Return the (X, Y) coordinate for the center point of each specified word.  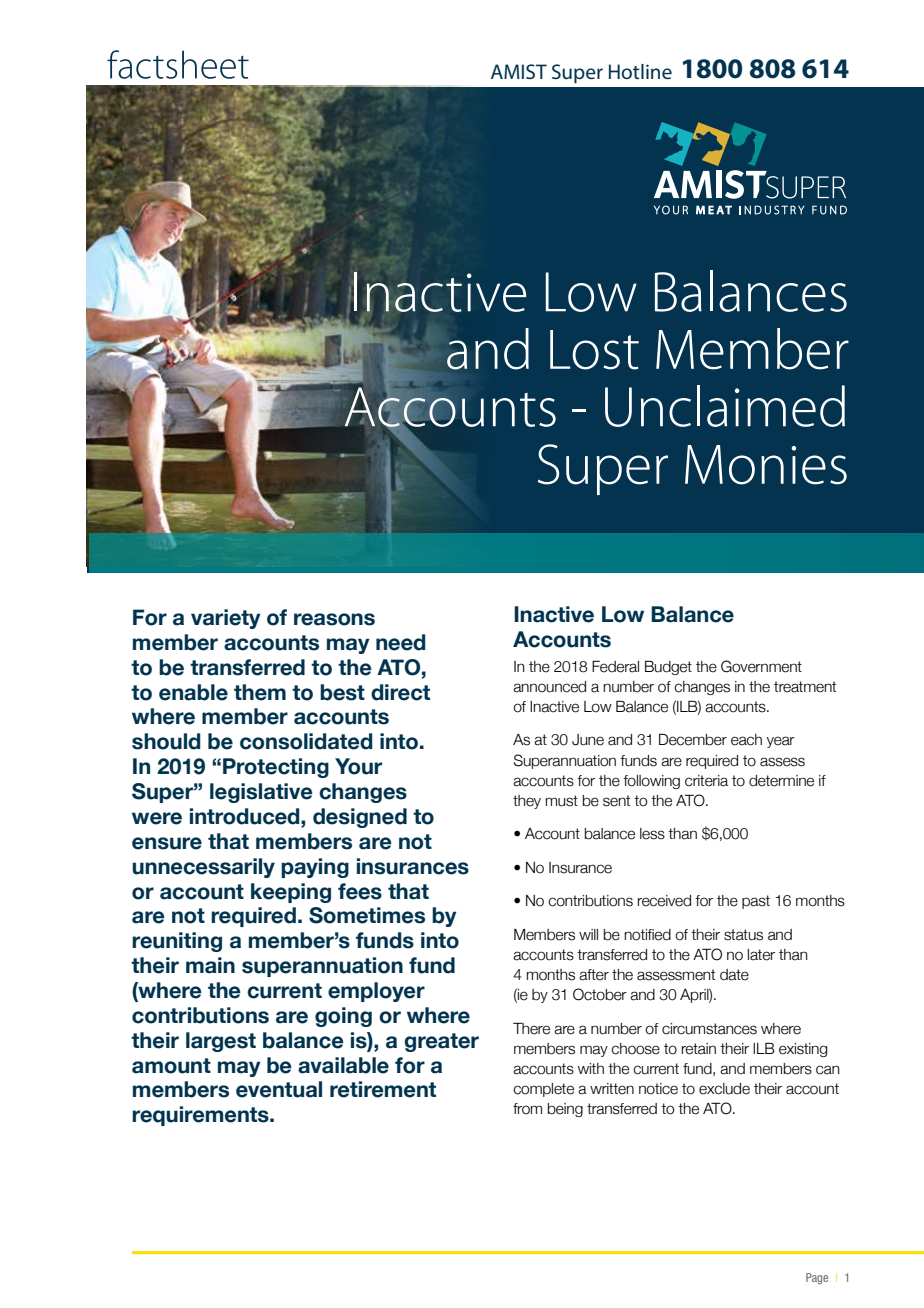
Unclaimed (725, 406)
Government (761, 666)
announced (549, 687)
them (260, 692)
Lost (594, 350)
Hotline (640, 71)
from (527, 1109)
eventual (279, 1089)
